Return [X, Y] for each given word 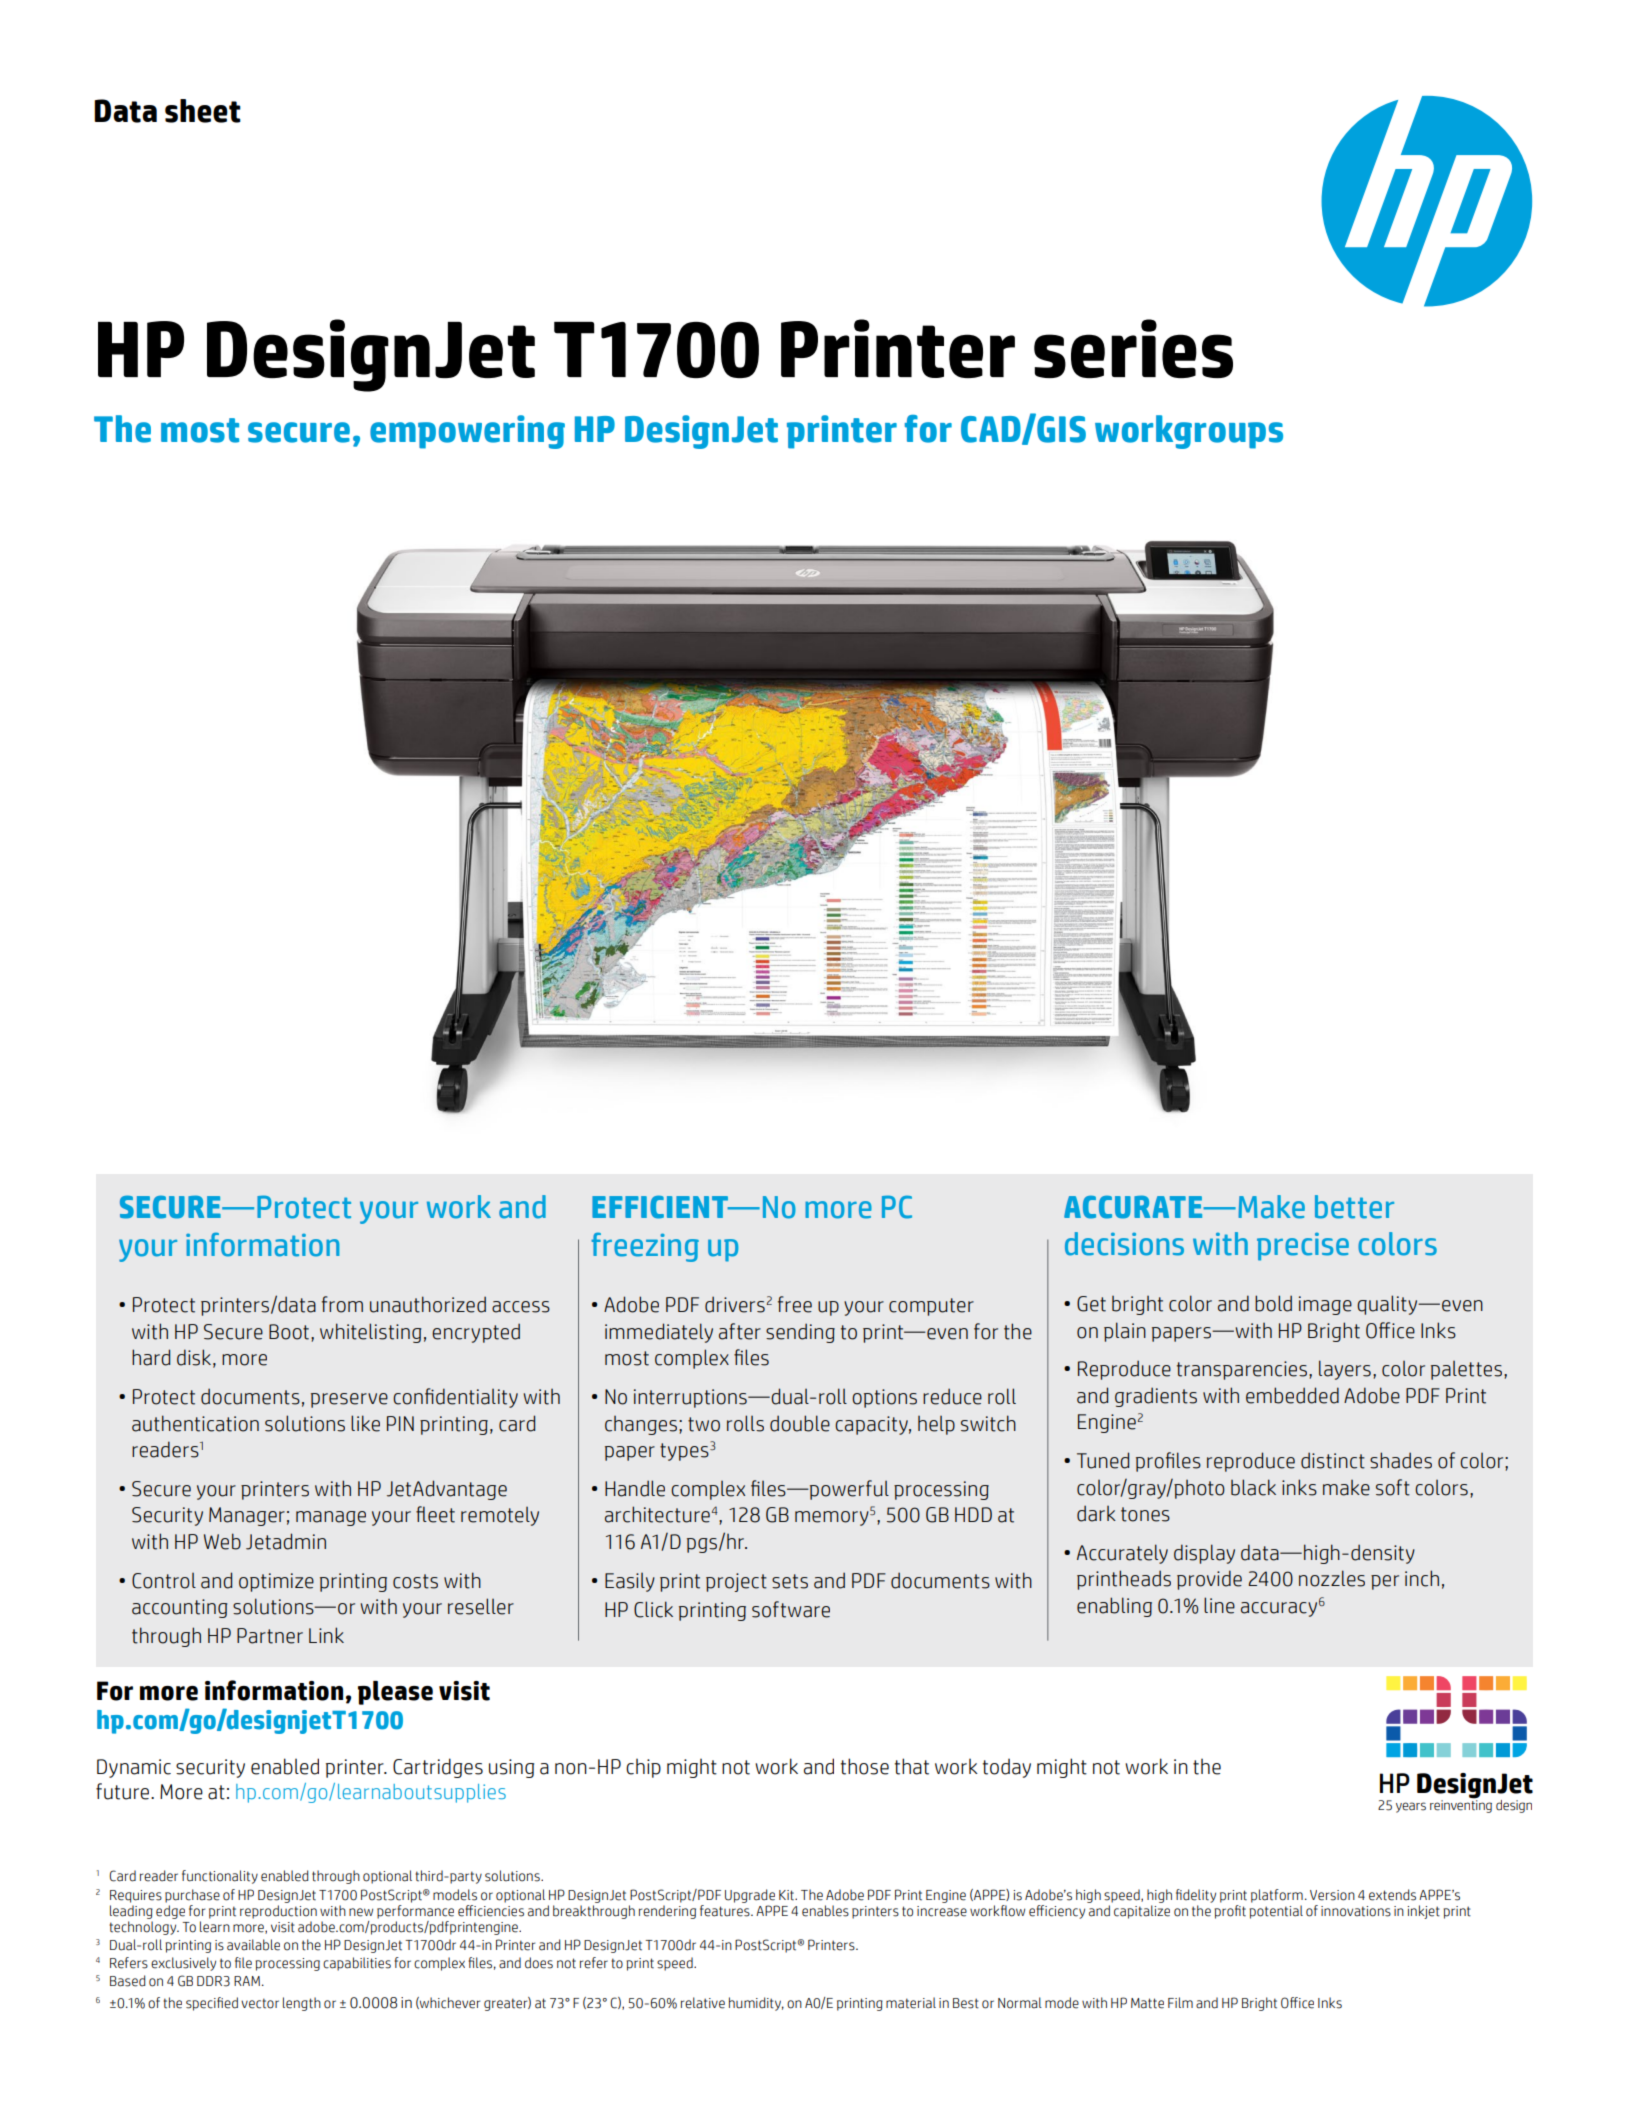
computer [931, 1307]
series [1133, 348]
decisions [1124, 1244]
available [253, 1945]
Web [222, 1541]
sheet [203, 111]
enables [825, 1911]
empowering [467, 432]
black [1253, 1487]
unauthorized [428, 1304]
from [342, 1304]
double [800, 1423]
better [1354, 1207]
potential [1276, 1910]
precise [1303, 1247]
